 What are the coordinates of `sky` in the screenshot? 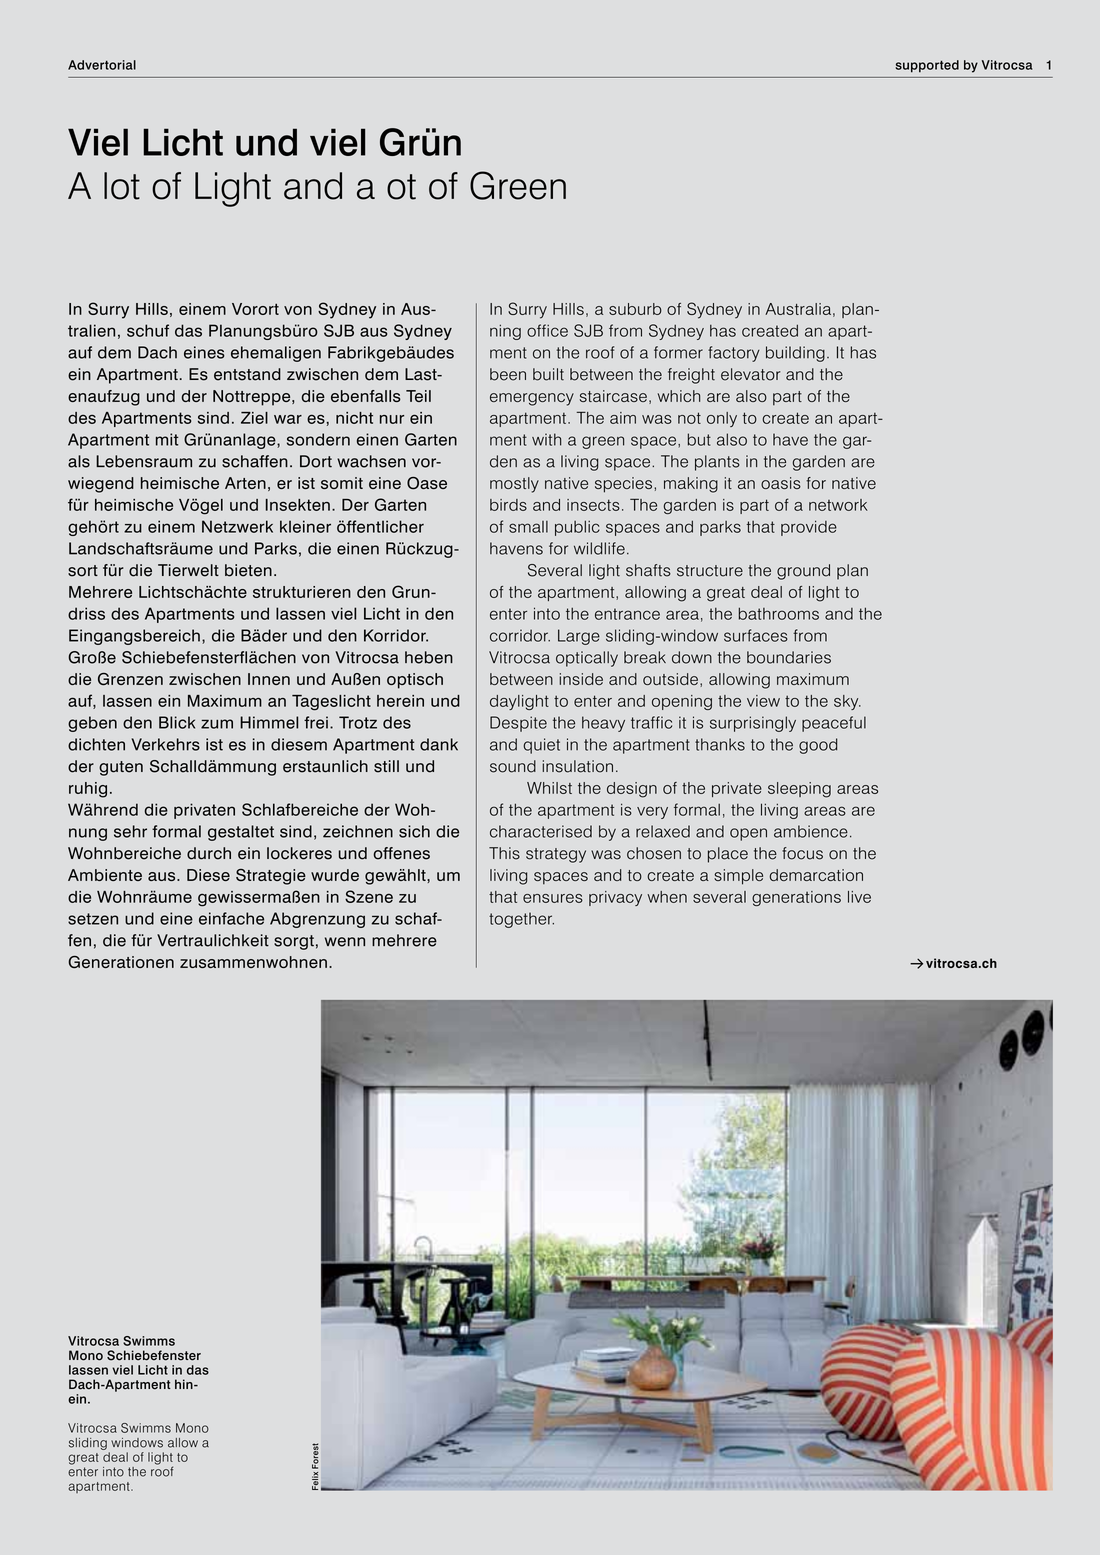 It's located at (847, 702).
